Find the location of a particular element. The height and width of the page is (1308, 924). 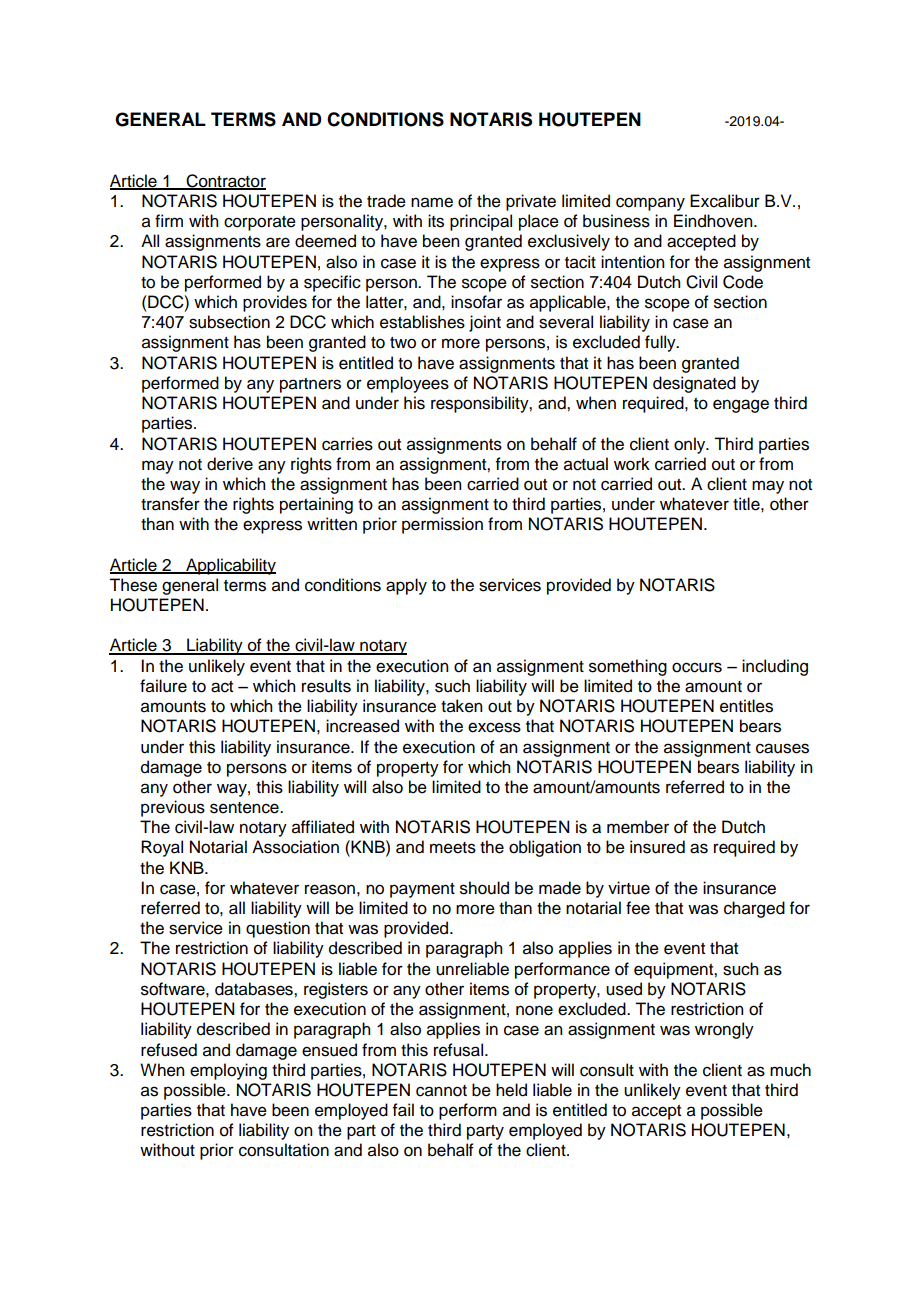

Royal is located at coordinates (162, 848).
